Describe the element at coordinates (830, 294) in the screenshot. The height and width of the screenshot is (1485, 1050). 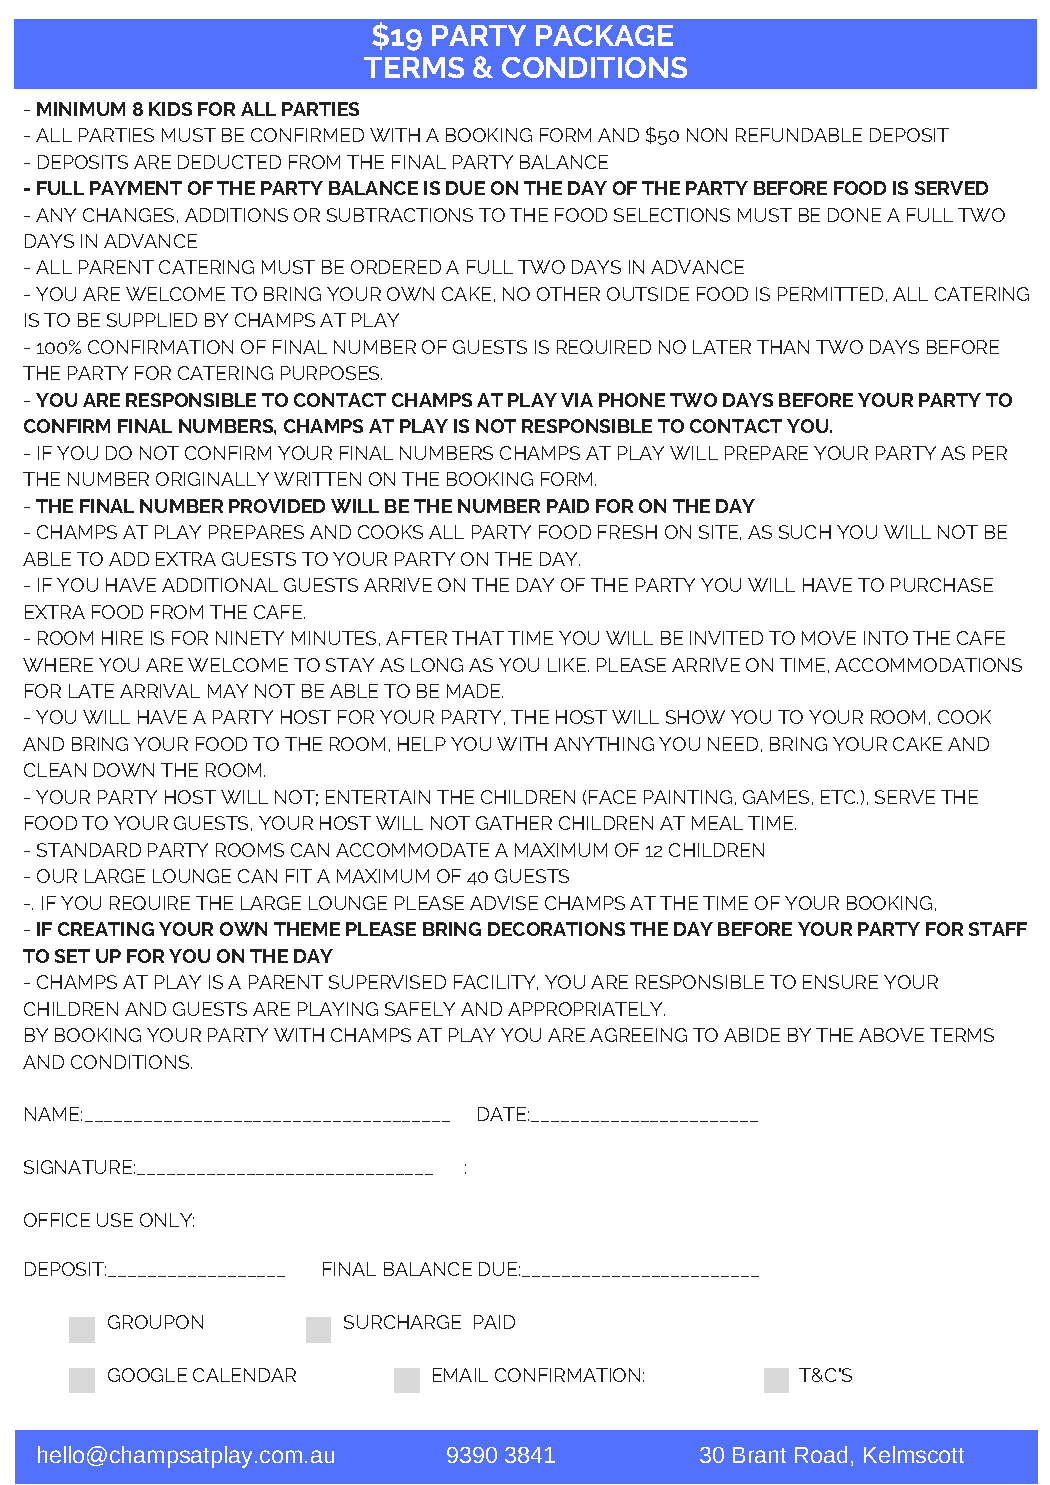
I see `PERMITTED` at that location.
